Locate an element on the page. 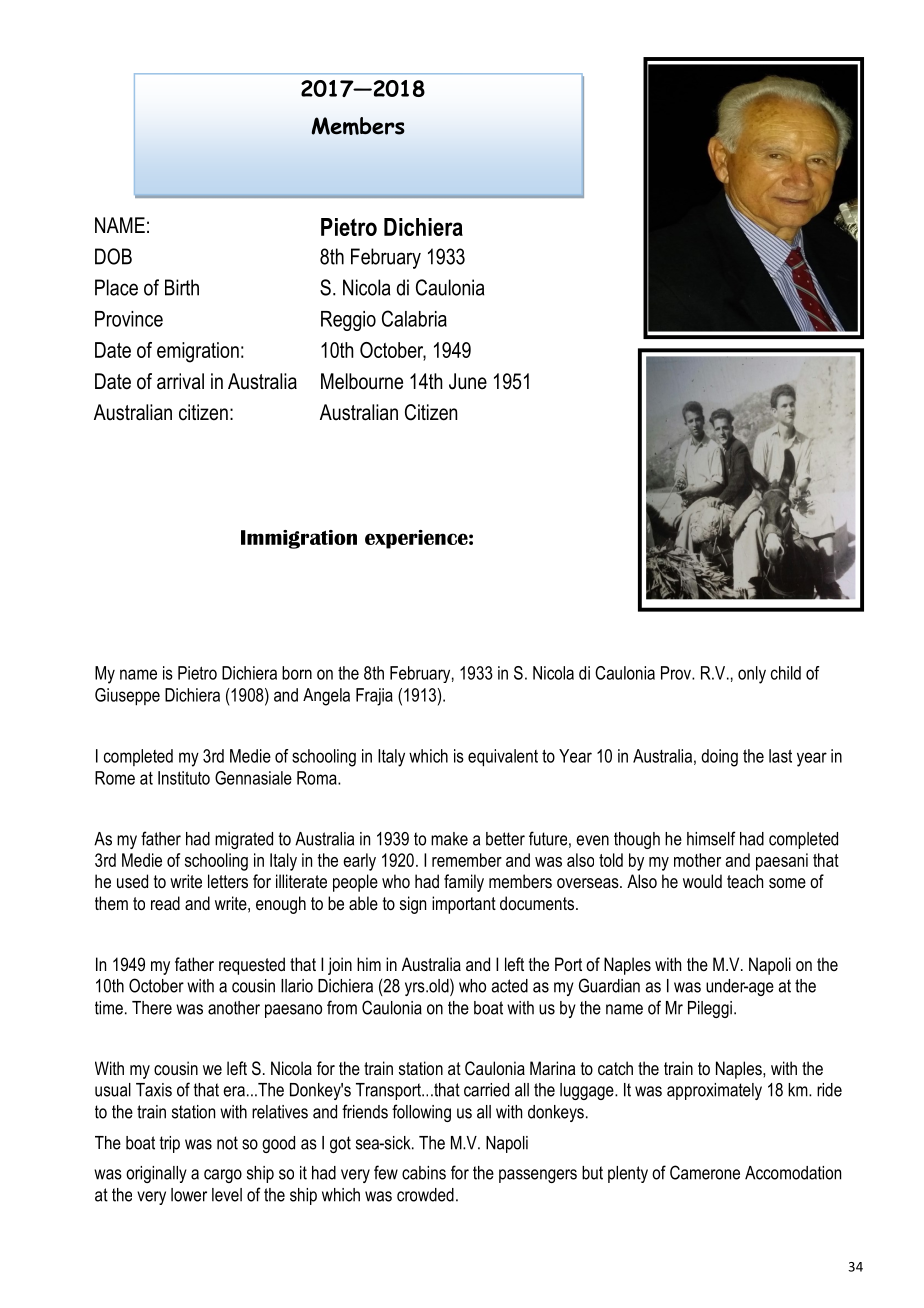 The width and height of the document is (924, 1308). born is located at coordinates (297, 673).
